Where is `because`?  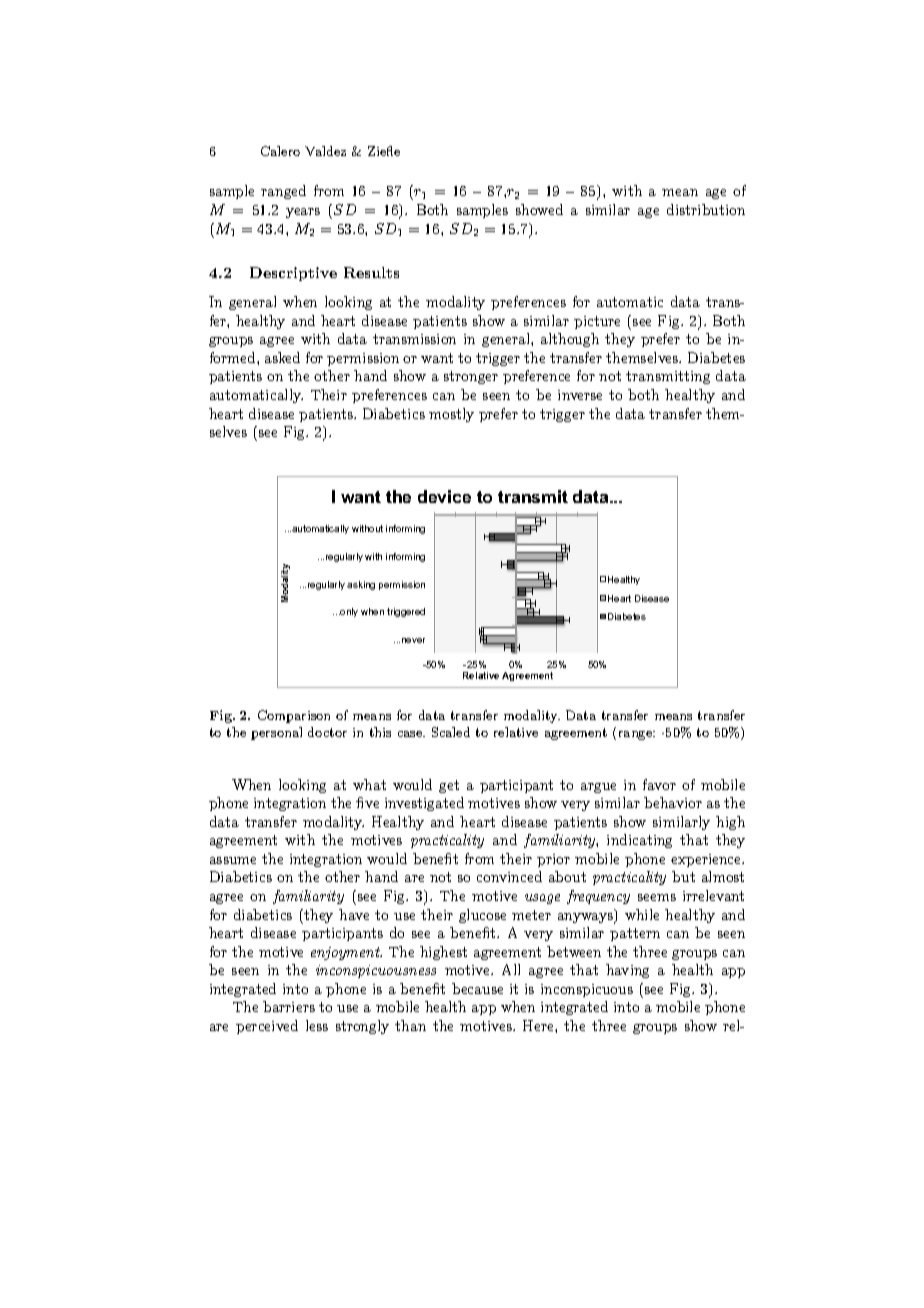
because is located at coordinates (477, 988).
